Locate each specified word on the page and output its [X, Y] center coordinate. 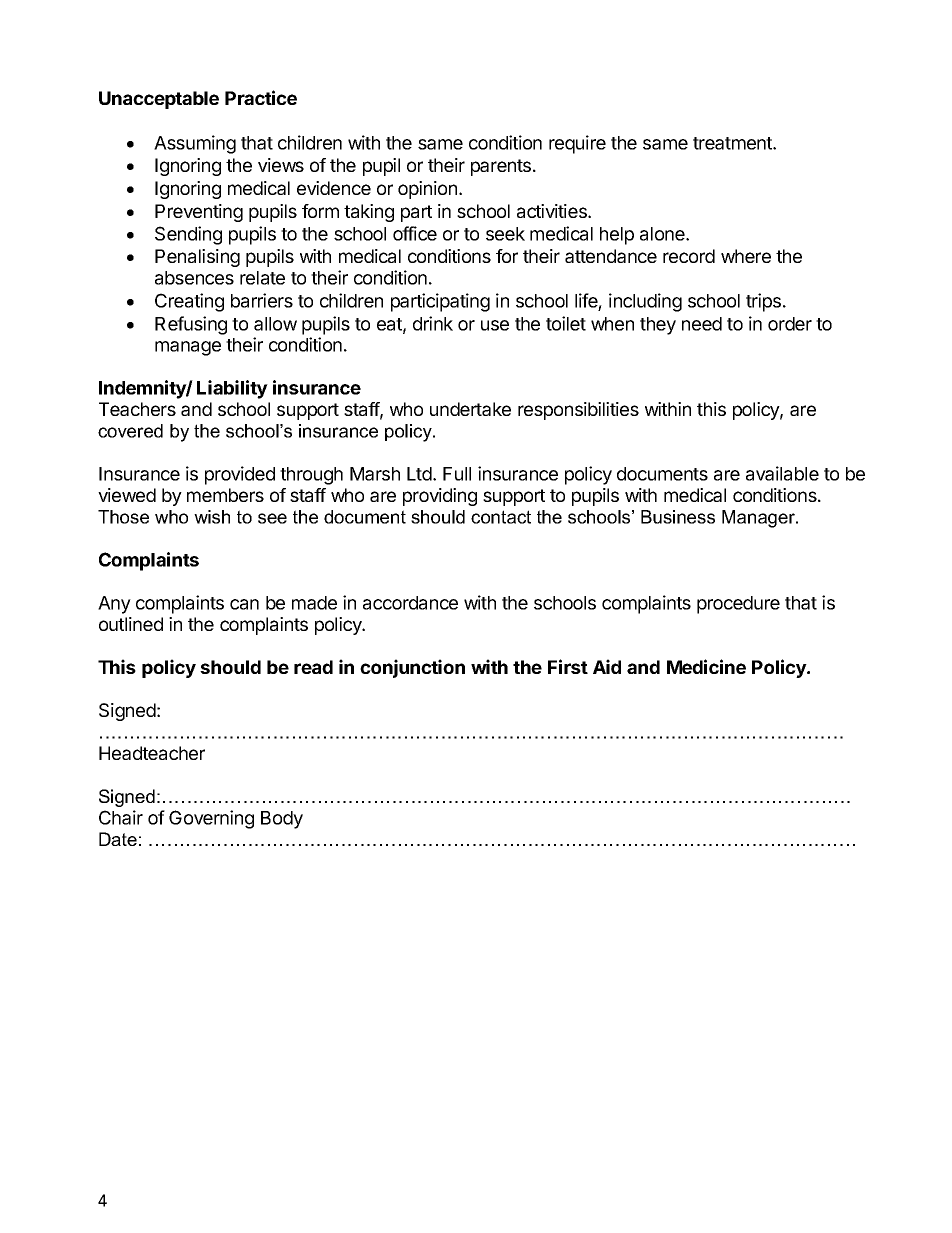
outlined [131, 624]
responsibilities [578, 411]
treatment [733, 143]
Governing [211, 819]
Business [678, 517]
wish [212, 517]
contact [501, 517]
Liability [232, 389]
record [689, 256]
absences [194, 278]
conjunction [412, 668]
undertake [470, 409]
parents [502, 167]
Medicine [706, 666]
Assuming [195, 144]
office [415, 233]
